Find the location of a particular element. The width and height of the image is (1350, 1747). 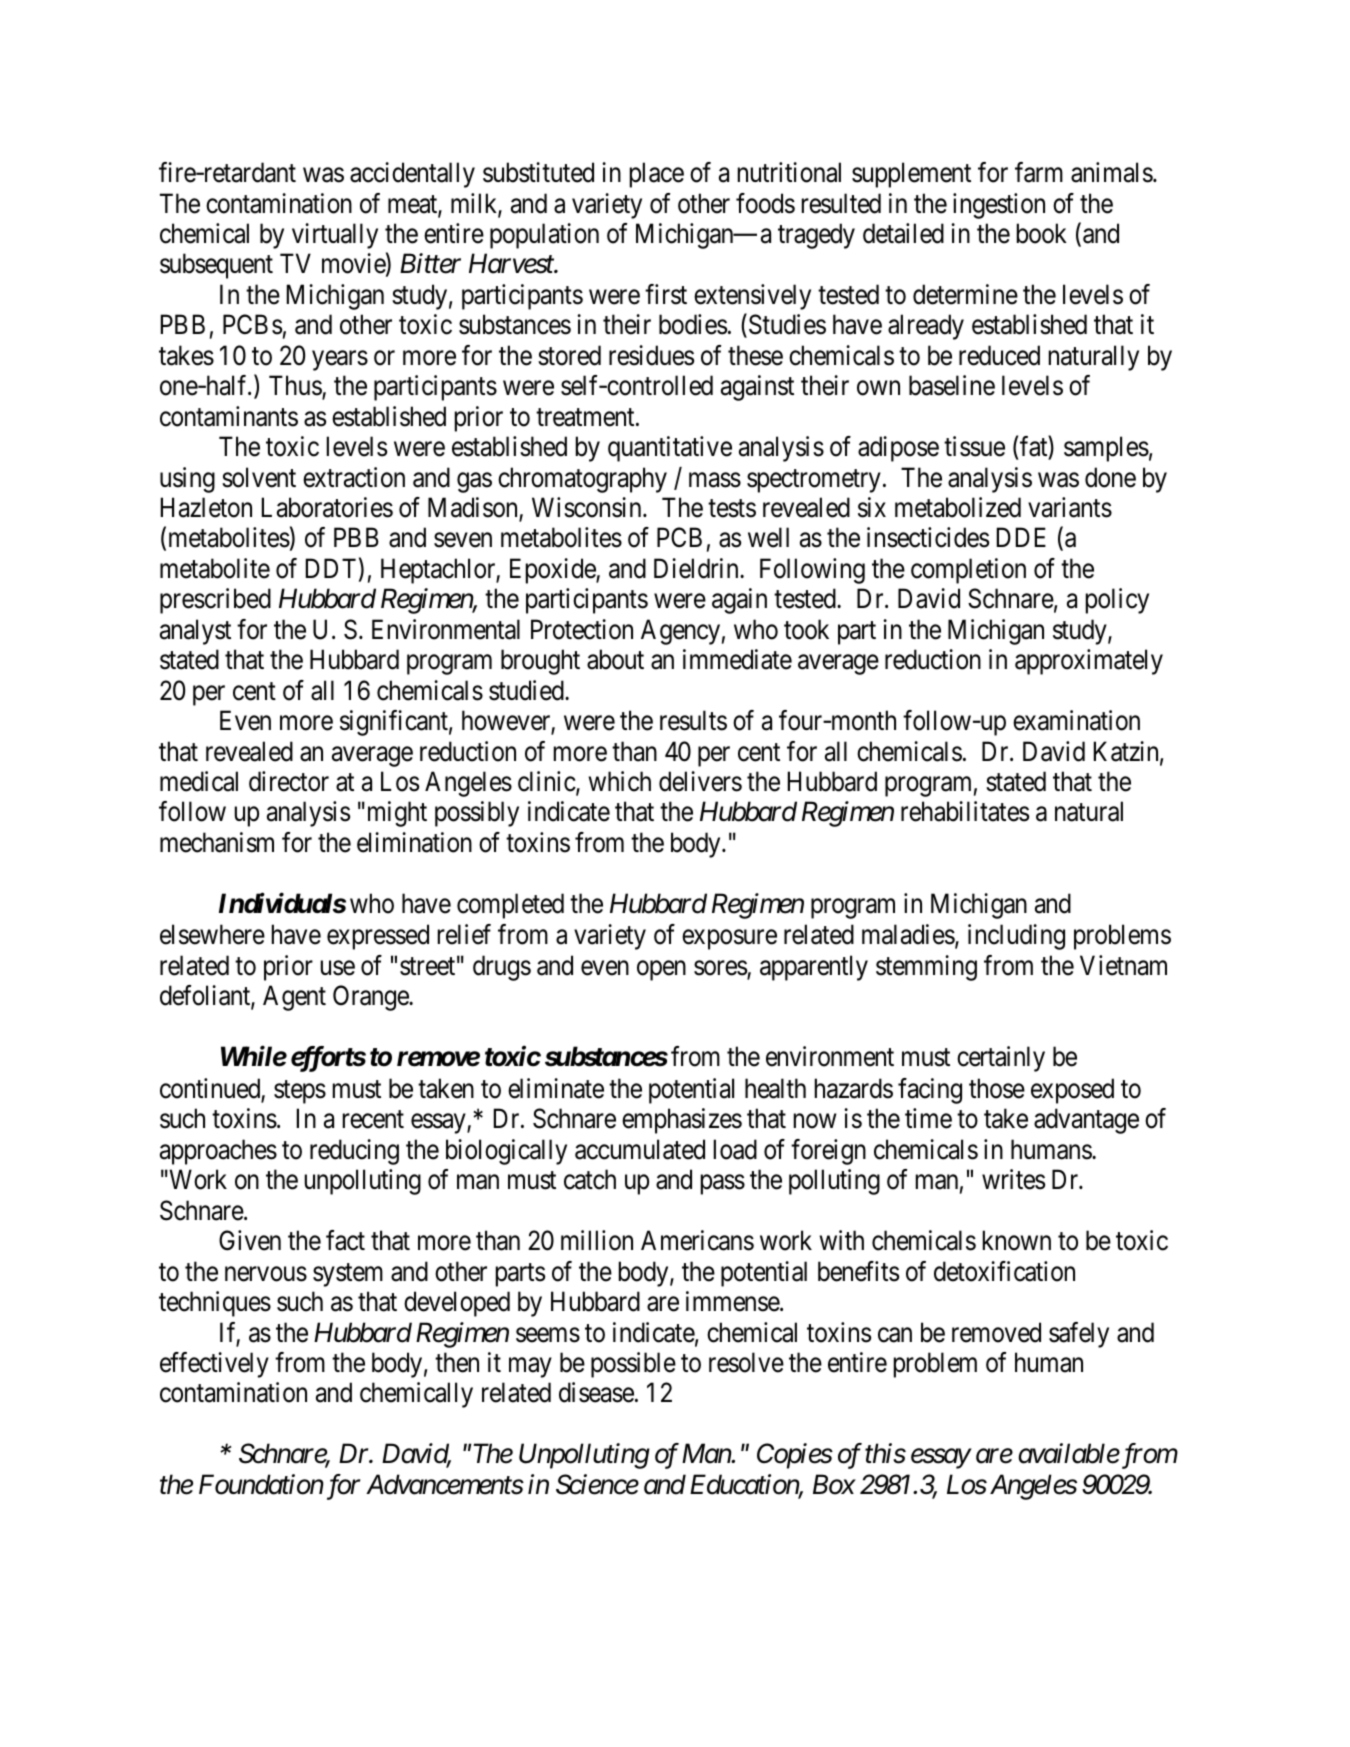

which is located at coordinates (620, 781).
